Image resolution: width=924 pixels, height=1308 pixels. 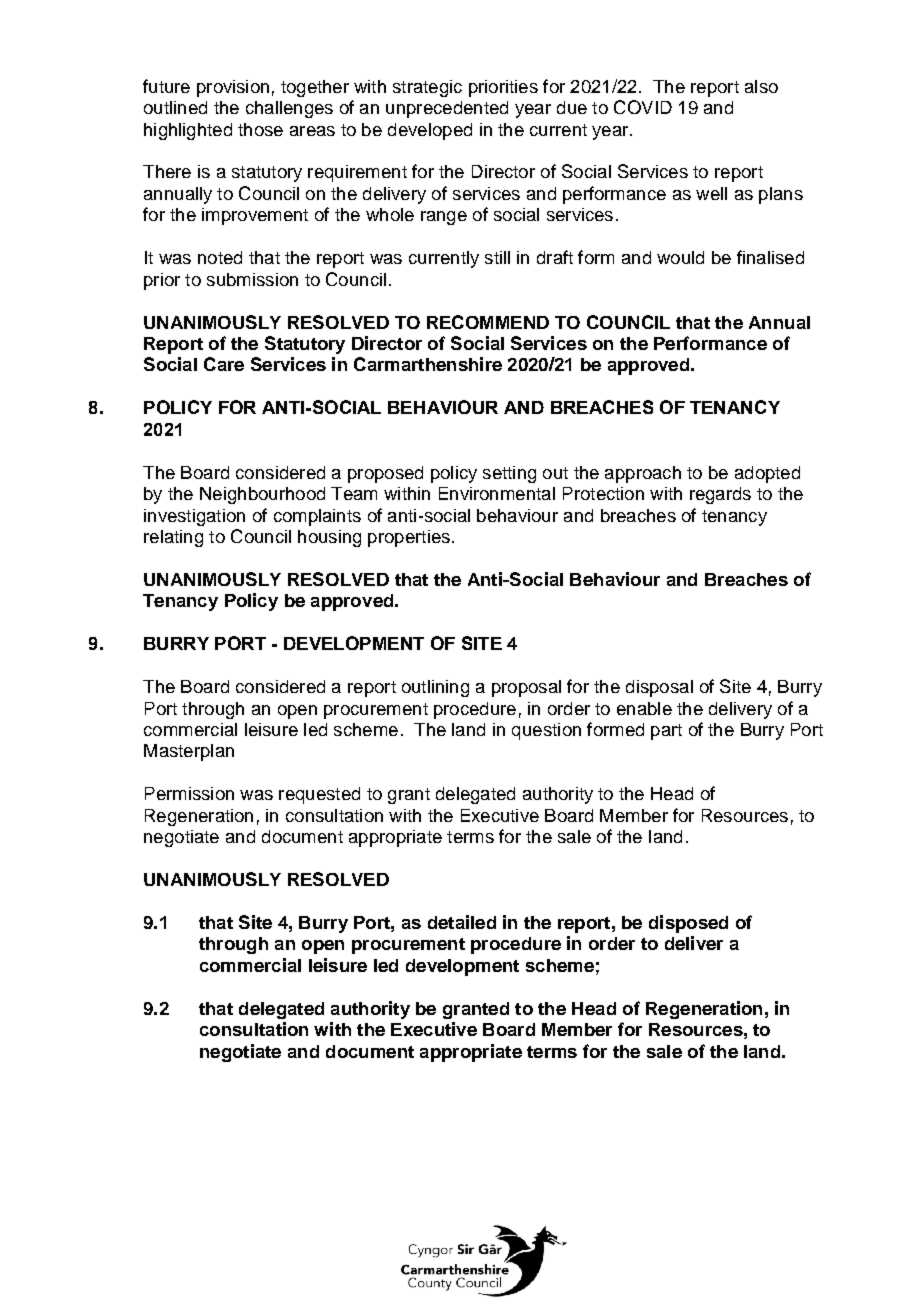 I want to click on outlining, so click(x=435, y=688).
